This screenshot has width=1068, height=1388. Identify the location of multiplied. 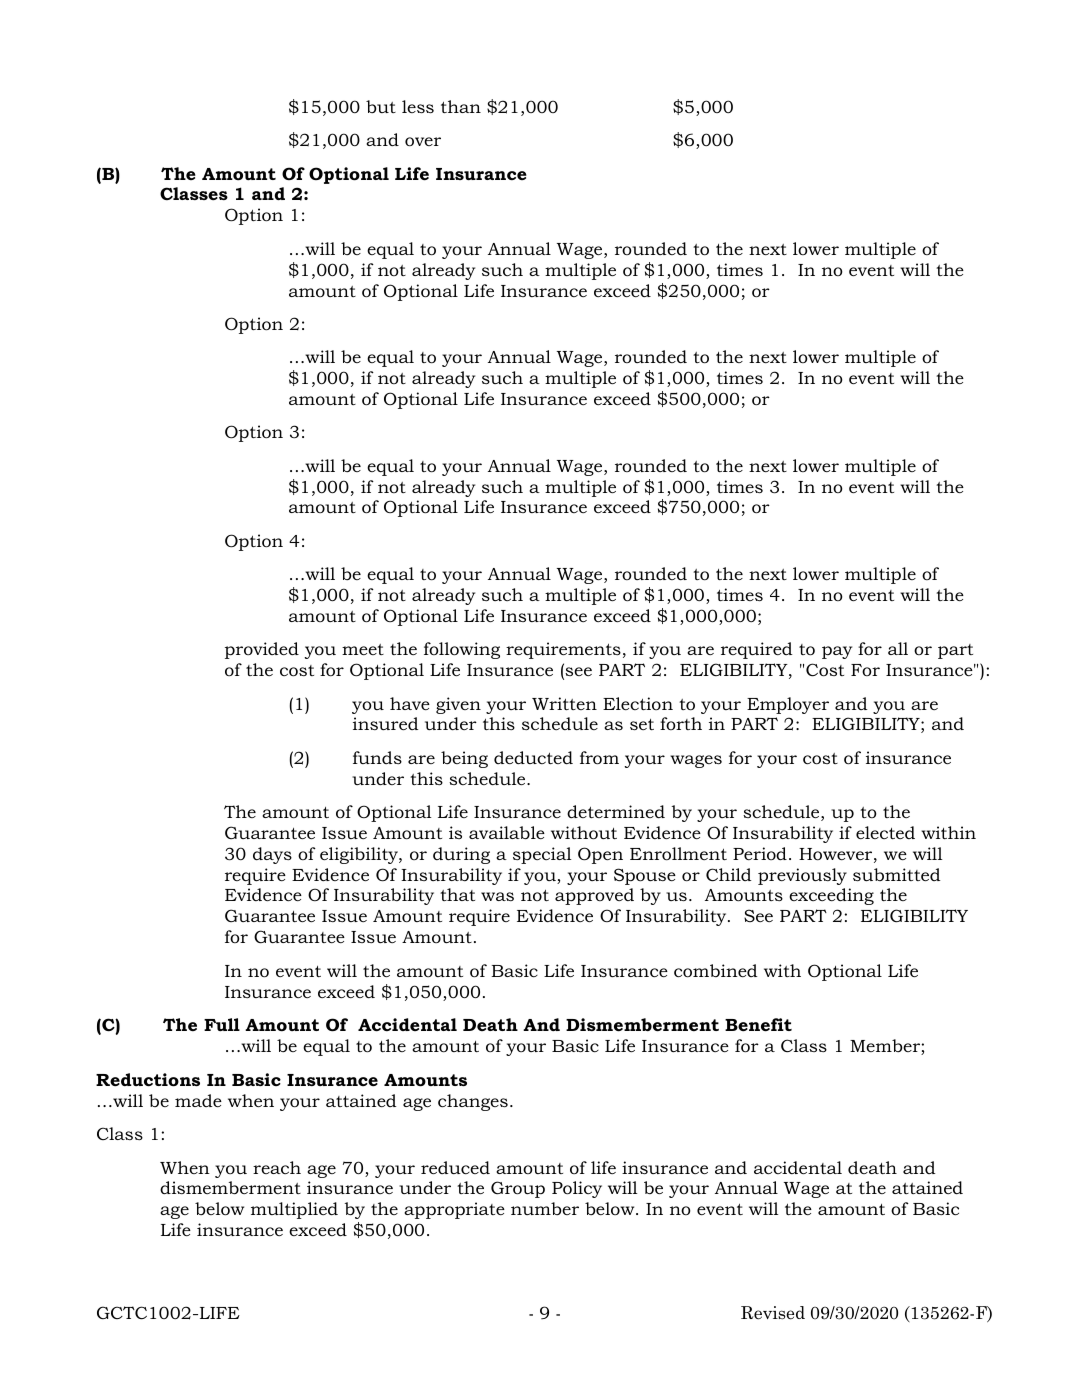
(294, 1210).
